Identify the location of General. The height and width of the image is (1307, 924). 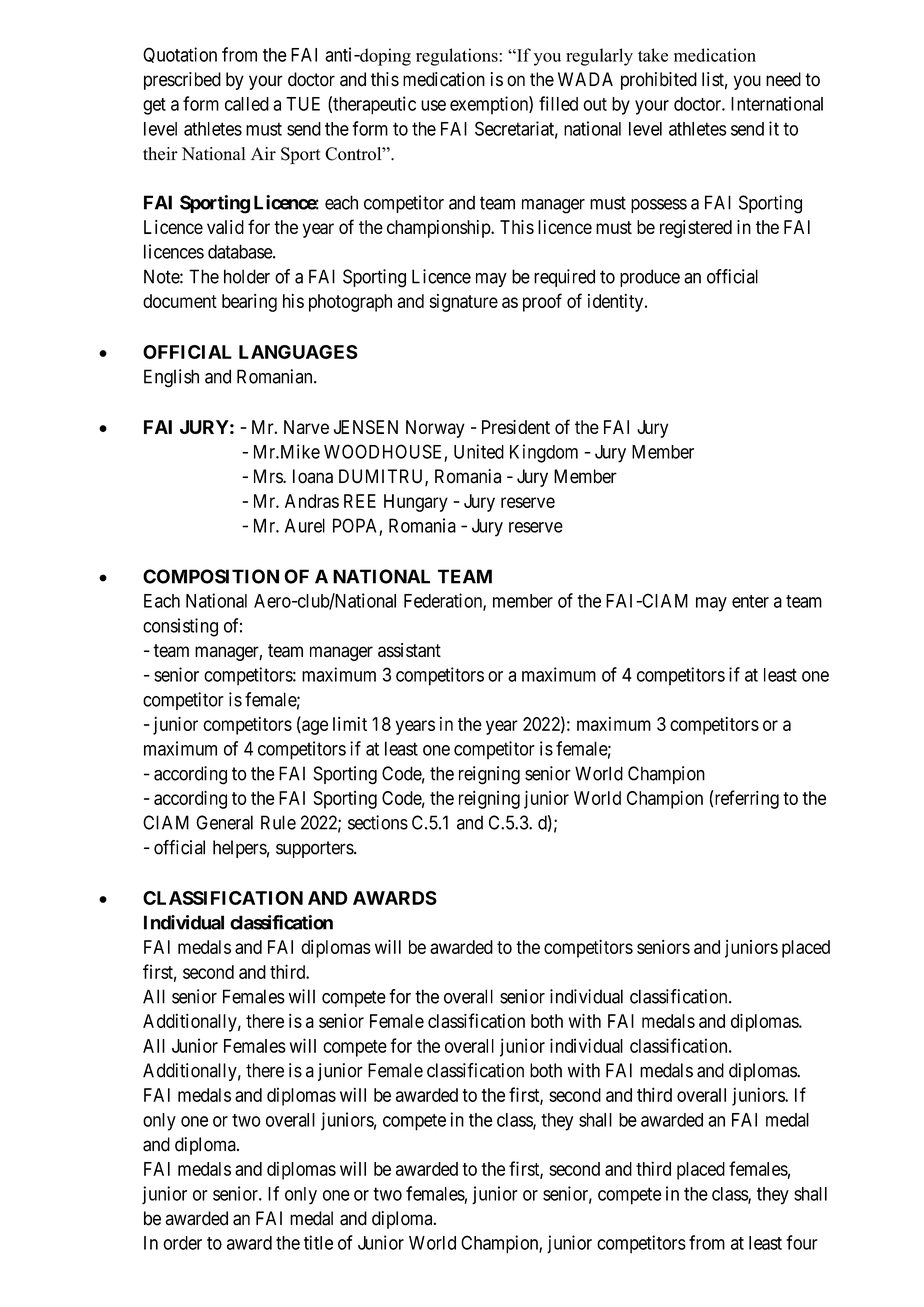
(224, 822).
